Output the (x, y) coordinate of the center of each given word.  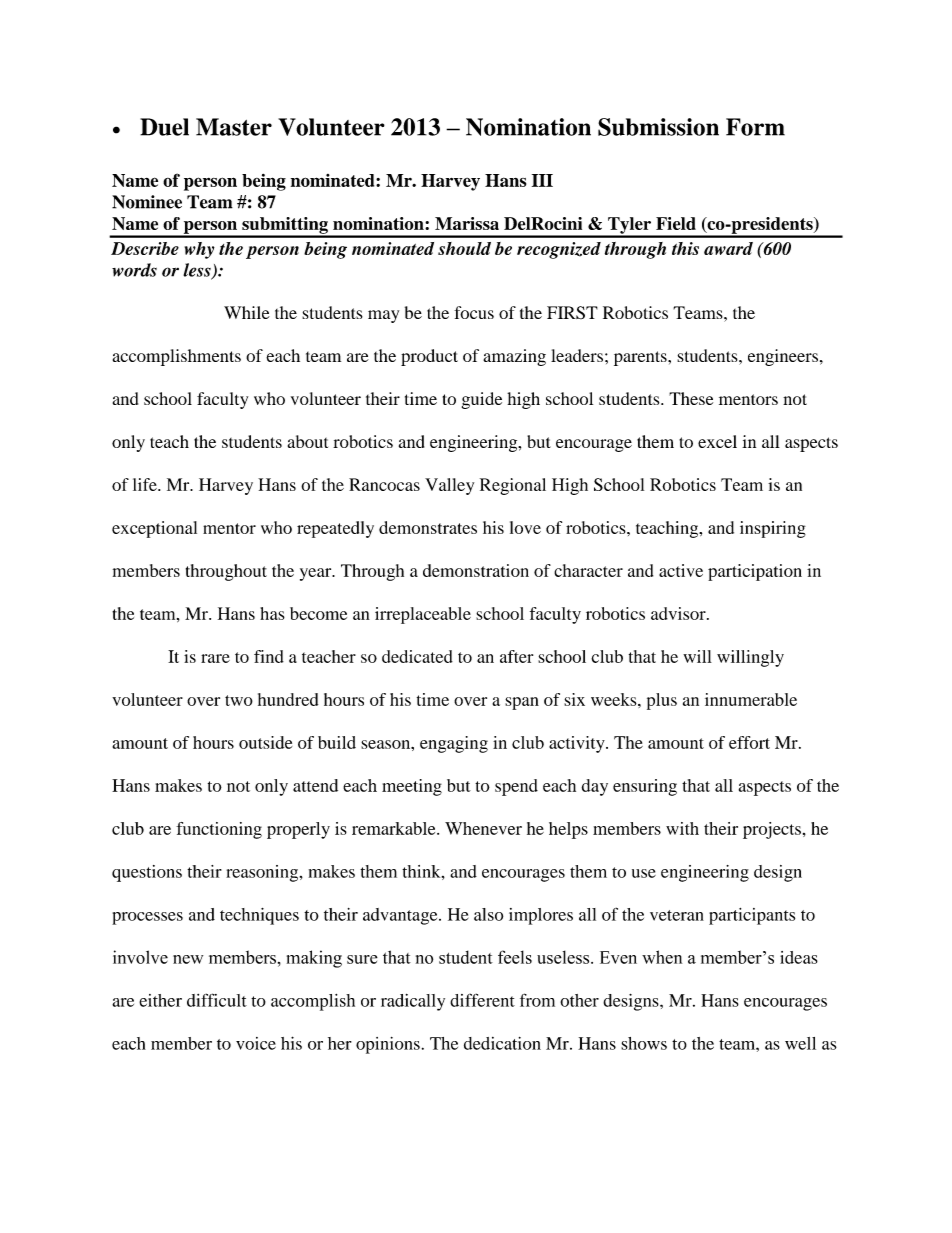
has (272, 613)
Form (755, 127)
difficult (217, 1000)
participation (755, 572)
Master (234, 127)
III (542, 180)
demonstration (476, 570)
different (482, 1000)
